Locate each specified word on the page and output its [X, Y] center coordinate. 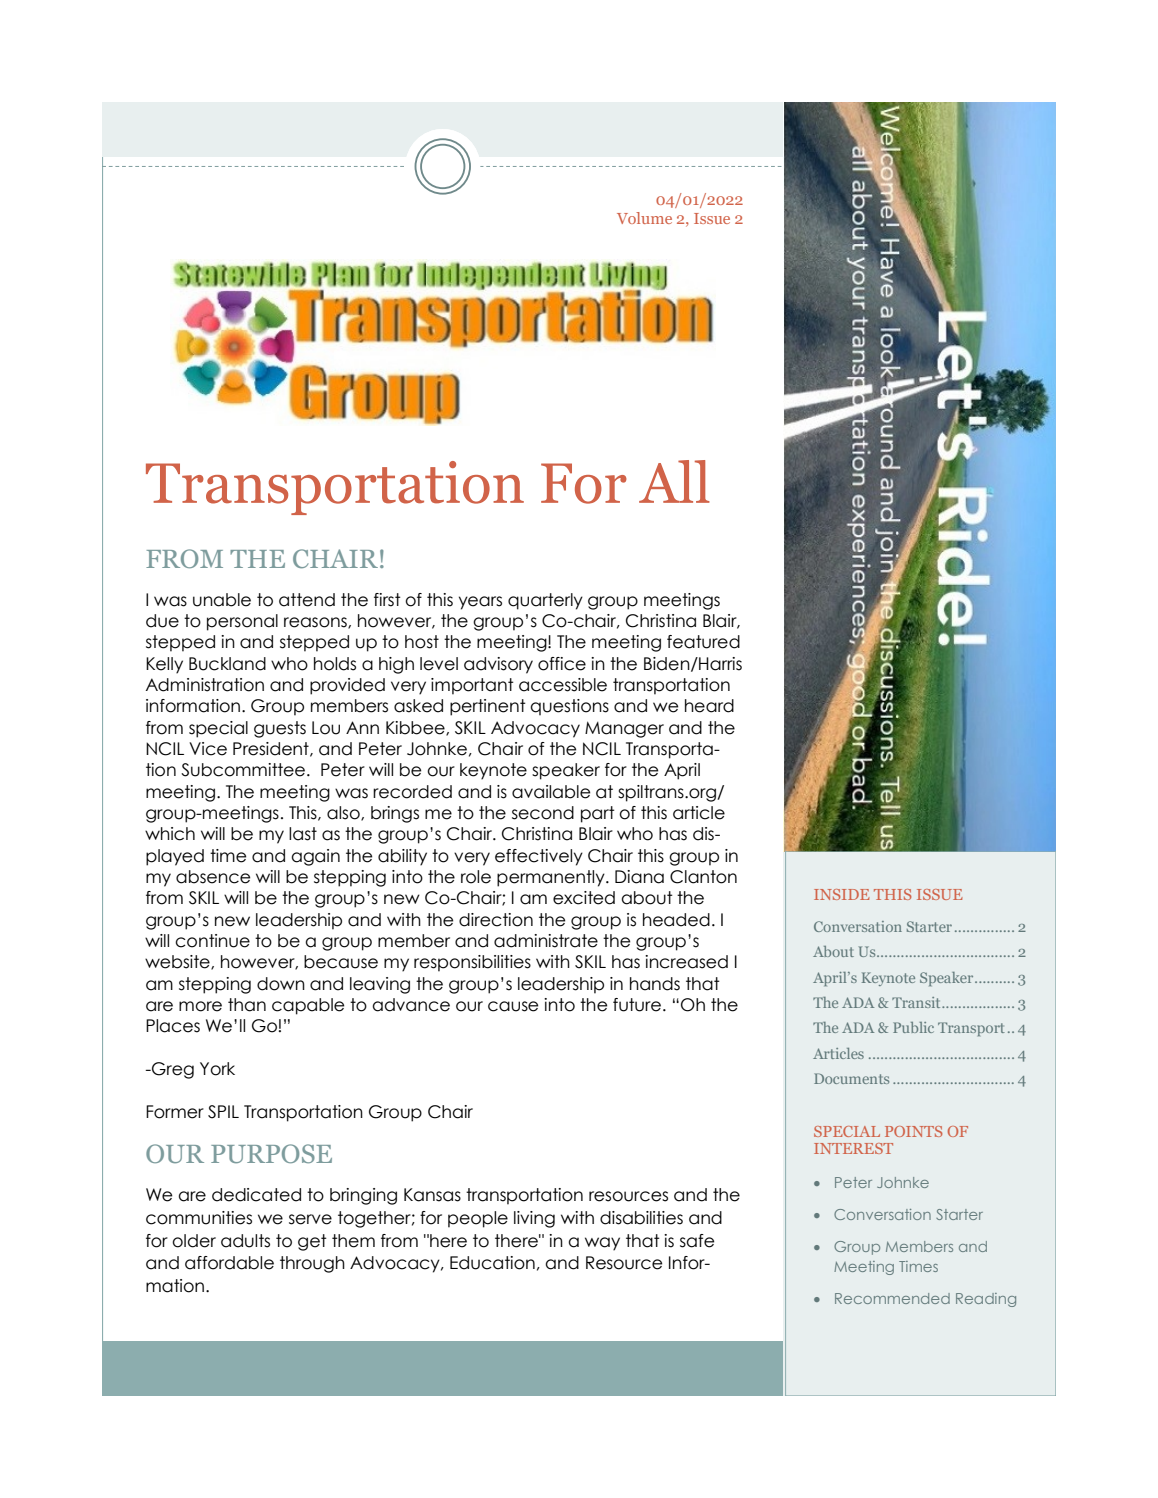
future [637, 1005]
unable [222, 600]
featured [703, 642]
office [562, 664]
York [217, 1069]
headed [676, 920]
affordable [229, 1263]
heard [709, 706]
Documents [851, 1078]
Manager [624, 729]
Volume [644, 218]
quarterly [545, 601]
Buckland [227, 664]
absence [213, 877]
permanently [552, 878]
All [674, 481]
